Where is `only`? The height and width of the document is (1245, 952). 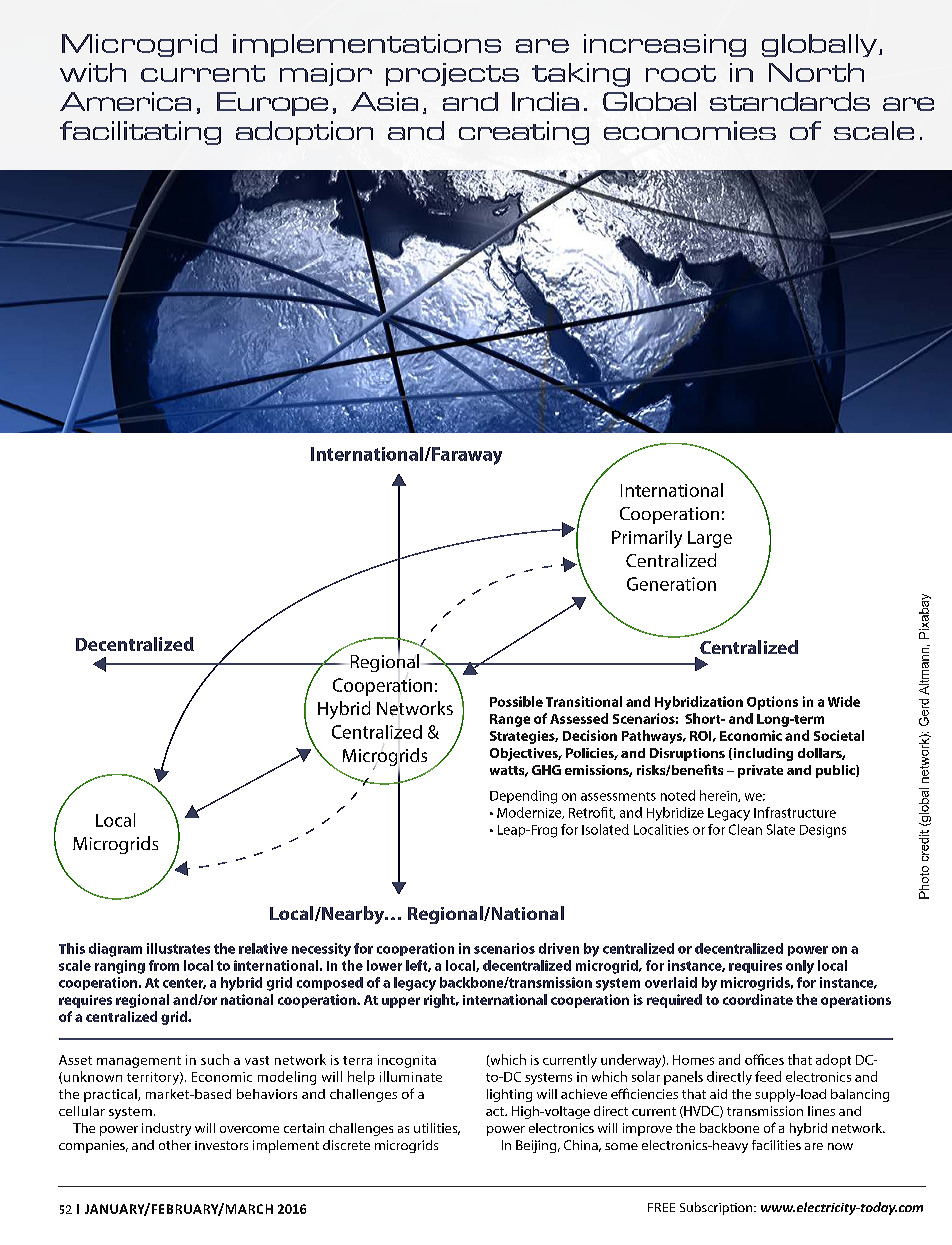 only is located at coordinates (800, 967).
